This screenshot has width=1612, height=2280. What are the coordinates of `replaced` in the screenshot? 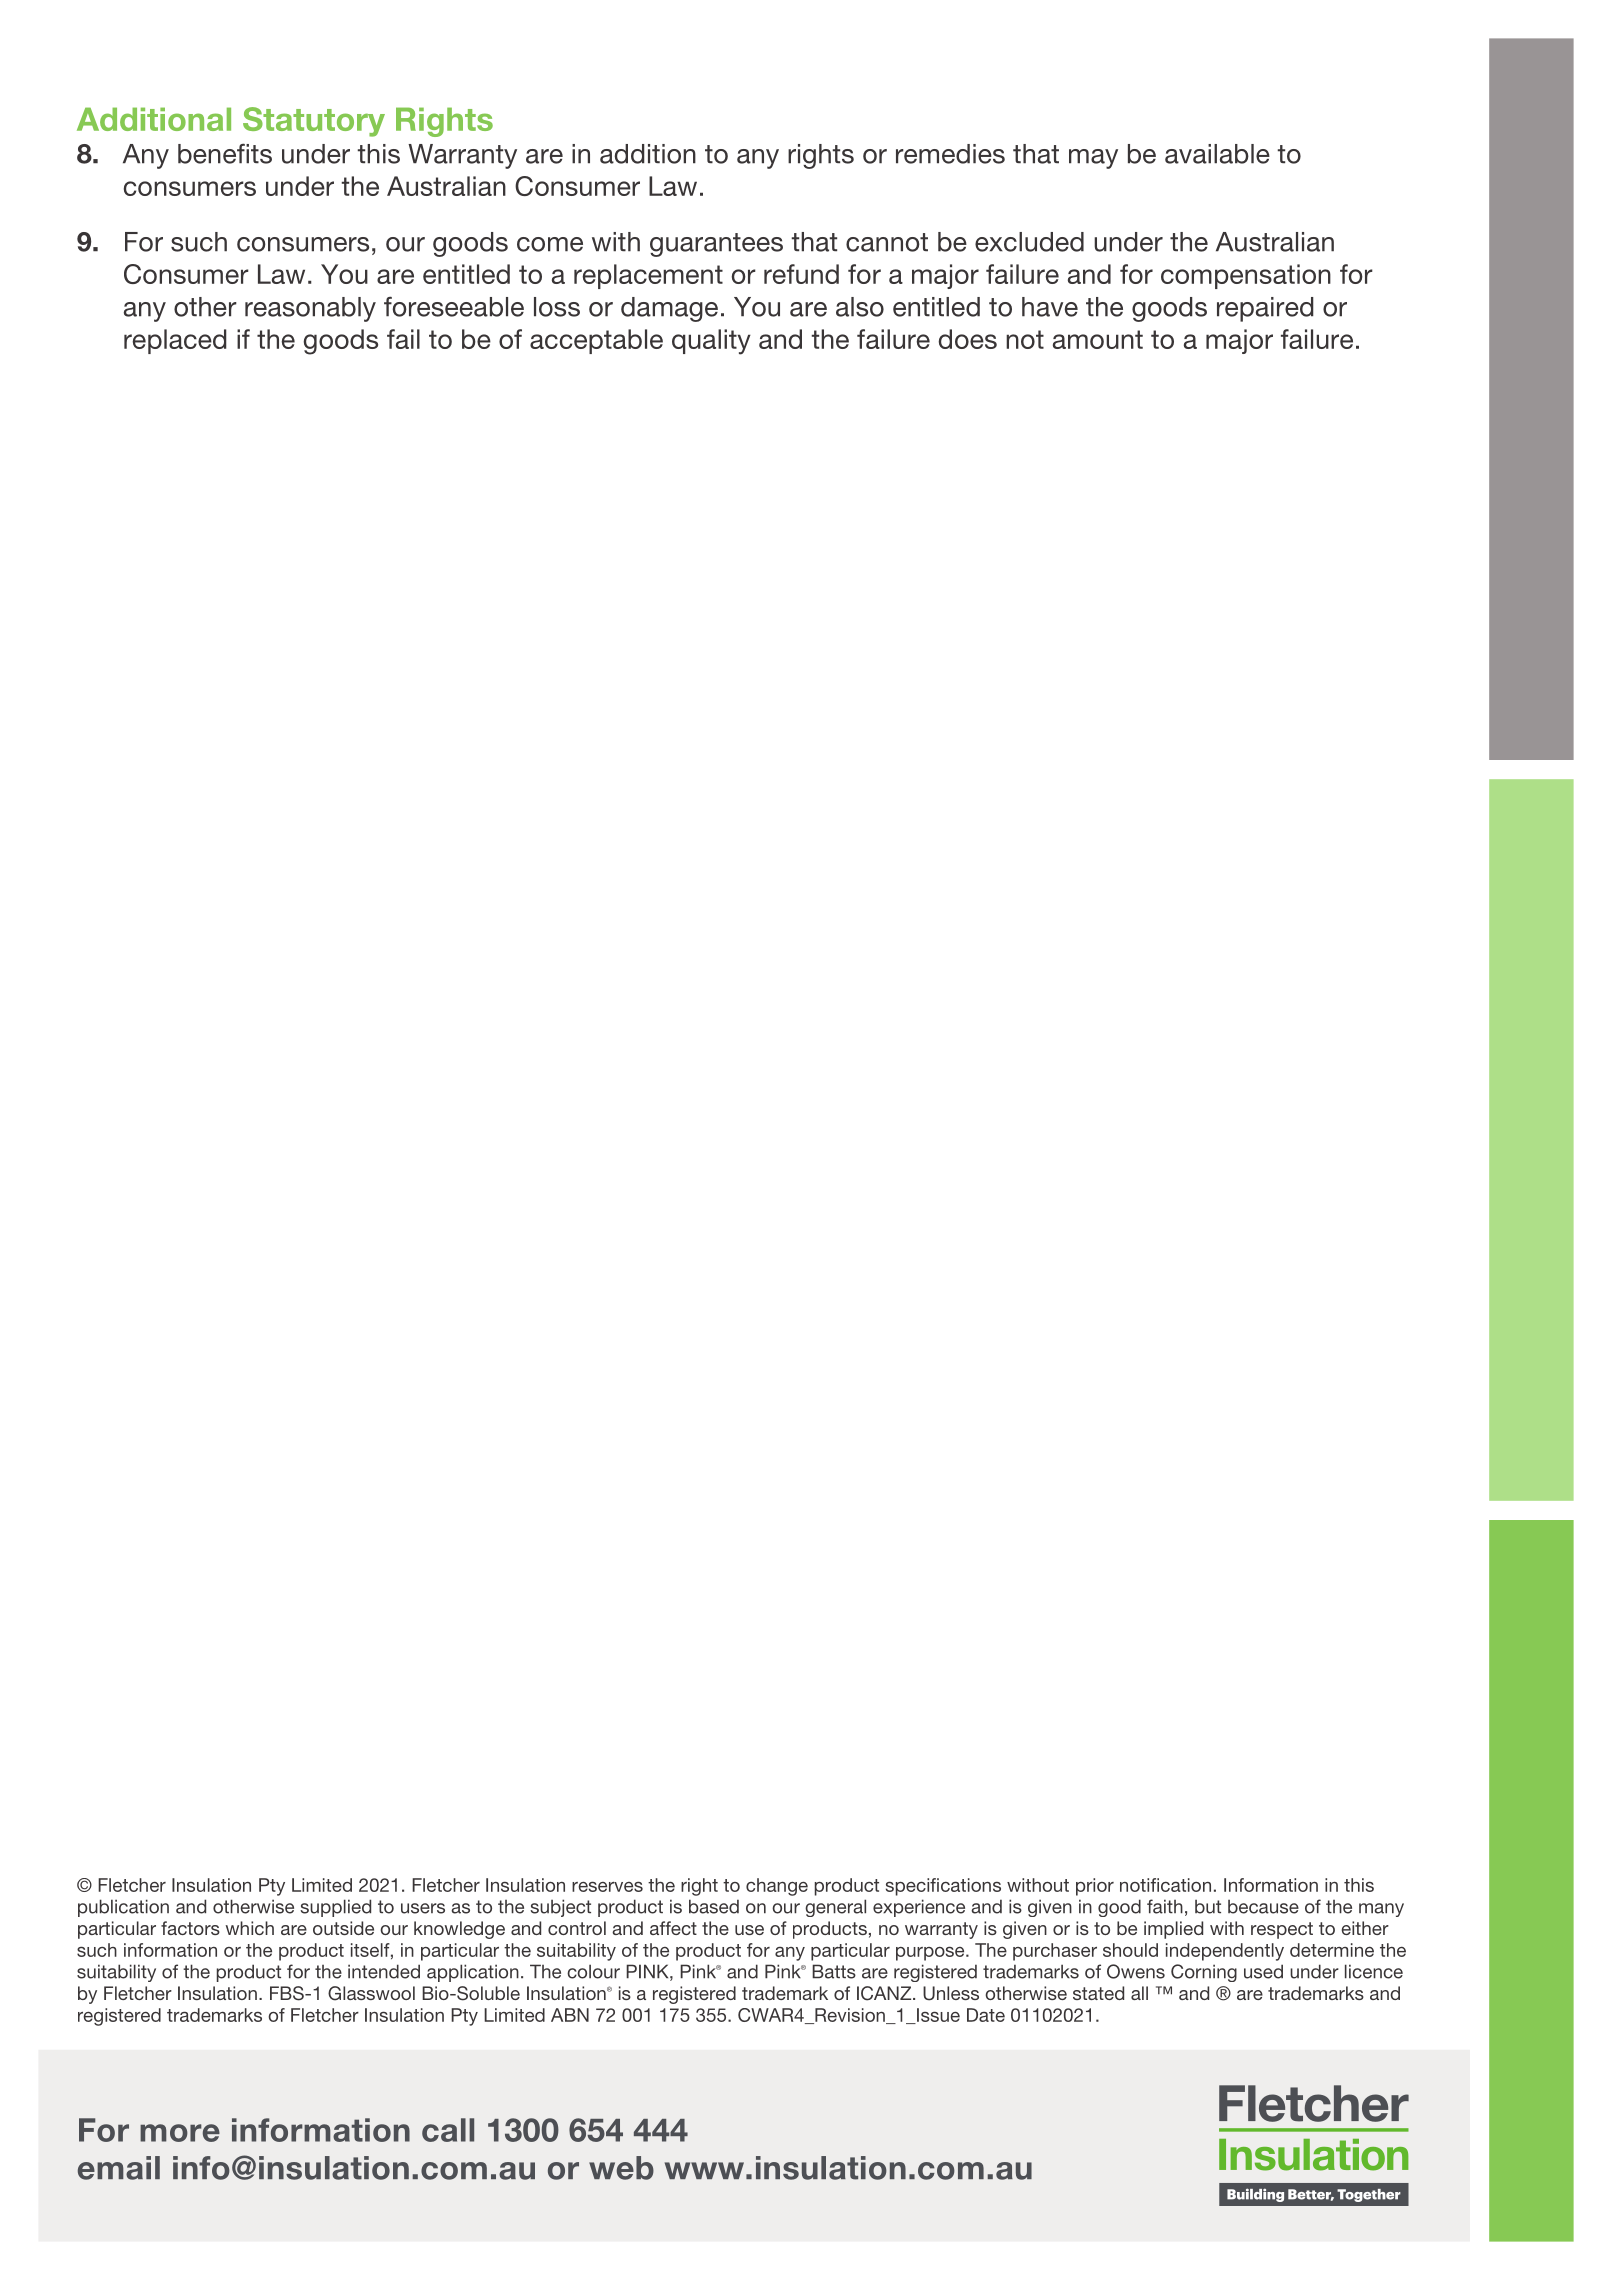 It's located at (175, 341).
